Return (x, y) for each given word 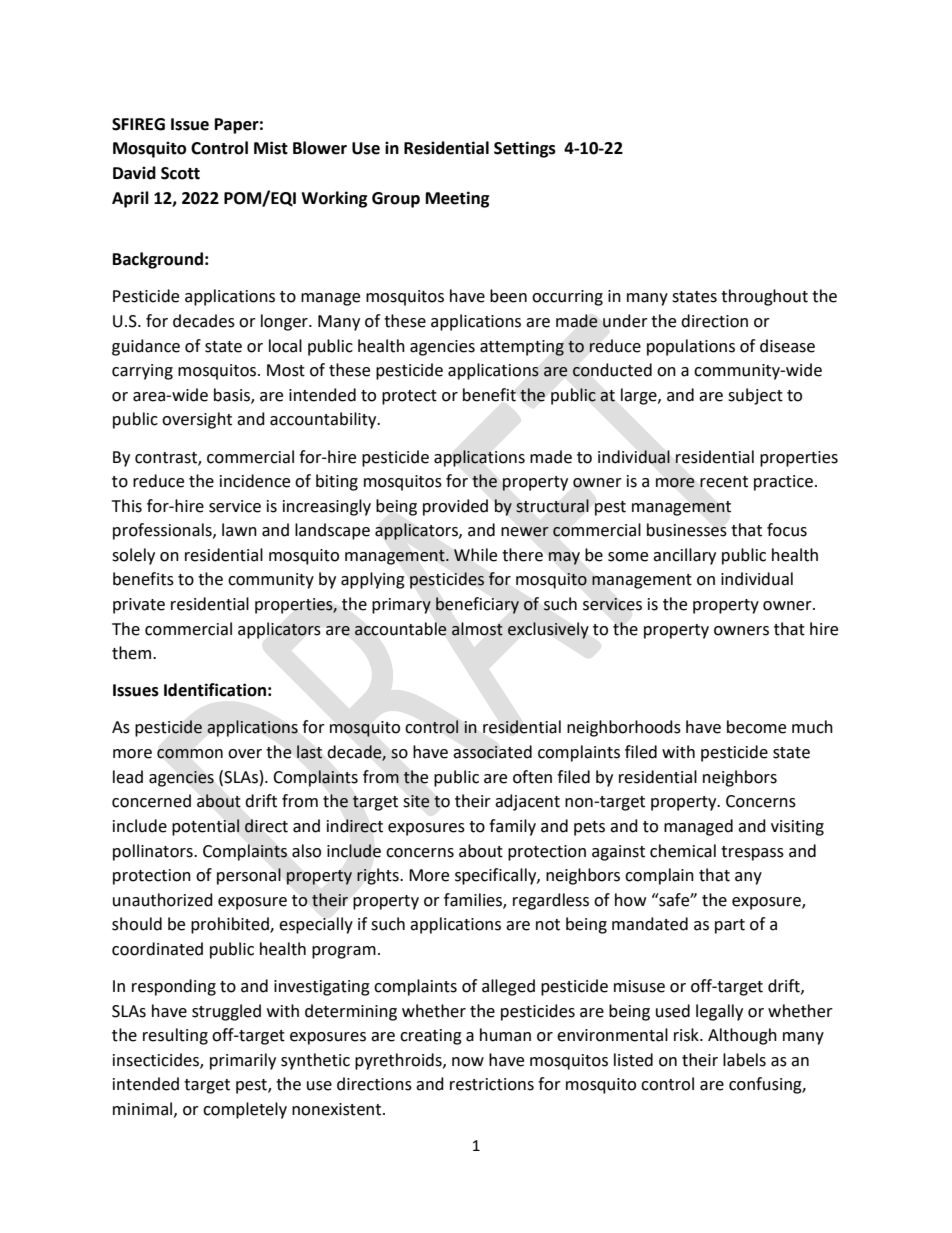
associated (492, 752)
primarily (243, 1061)
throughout (764, 297)
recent (724, 482)
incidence (255, 481)
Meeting (458, 199)
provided (455, 507)
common (190, 754)
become (756, 727)
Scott (180, 173)
